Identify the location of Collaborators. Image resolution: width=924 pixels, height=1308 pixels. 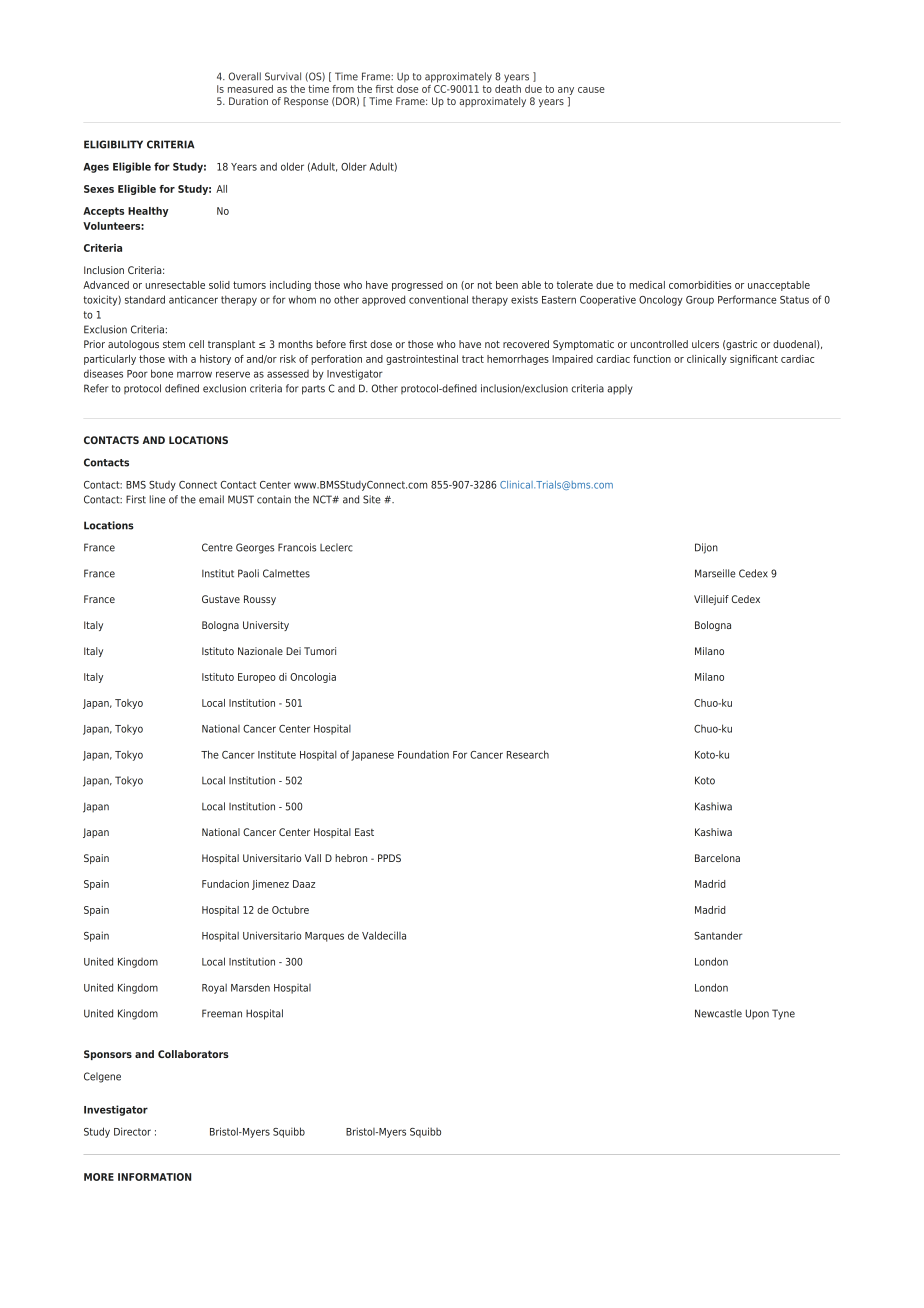
(193, 1054).
